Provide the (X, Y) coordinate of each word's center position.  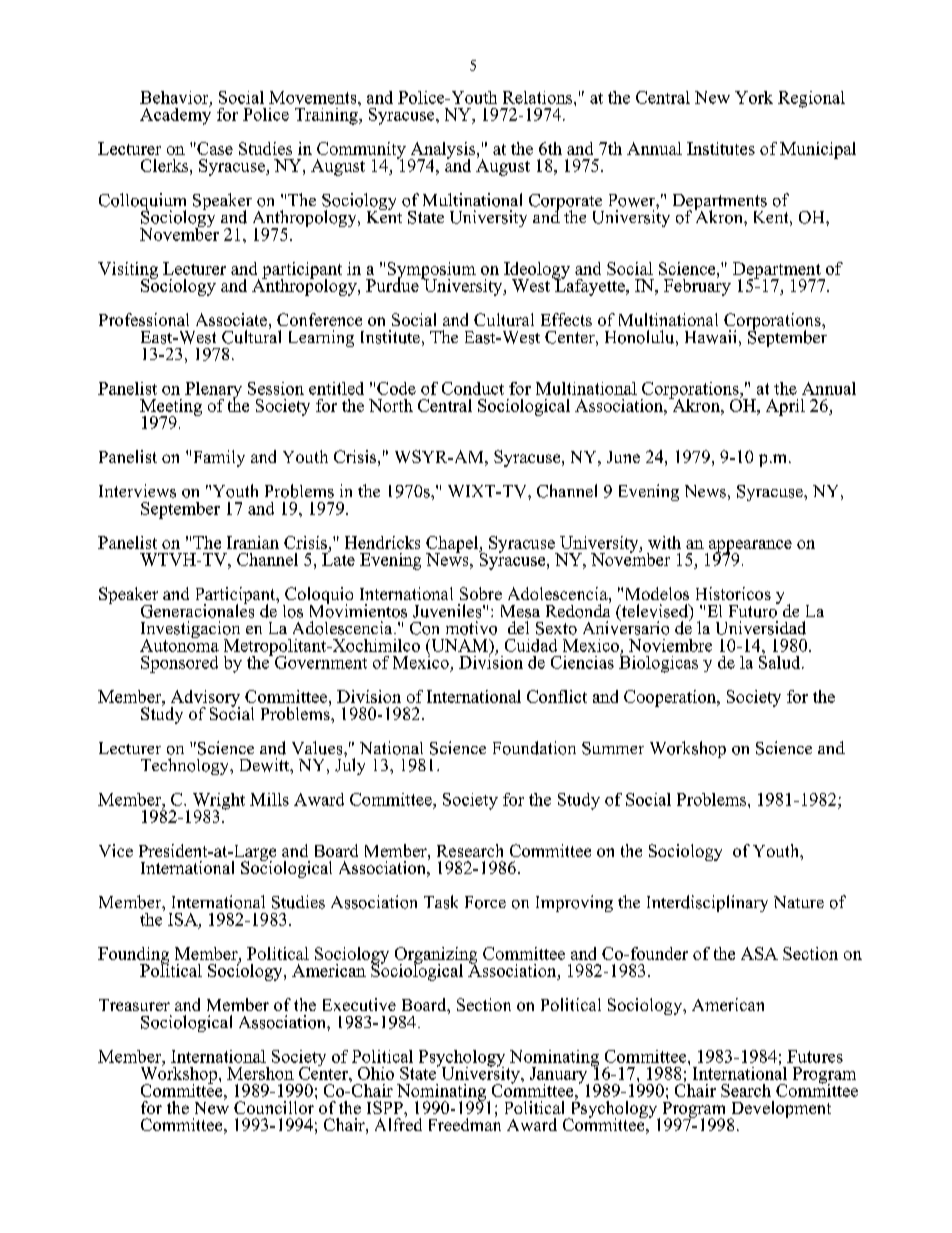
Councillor (274, 1107)
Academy (175, 115)
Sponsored (179, 664)
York (754, 97)
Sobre (481, 593)
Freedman (465, 1123)
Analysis (442, 151)
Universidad (761, 628)
